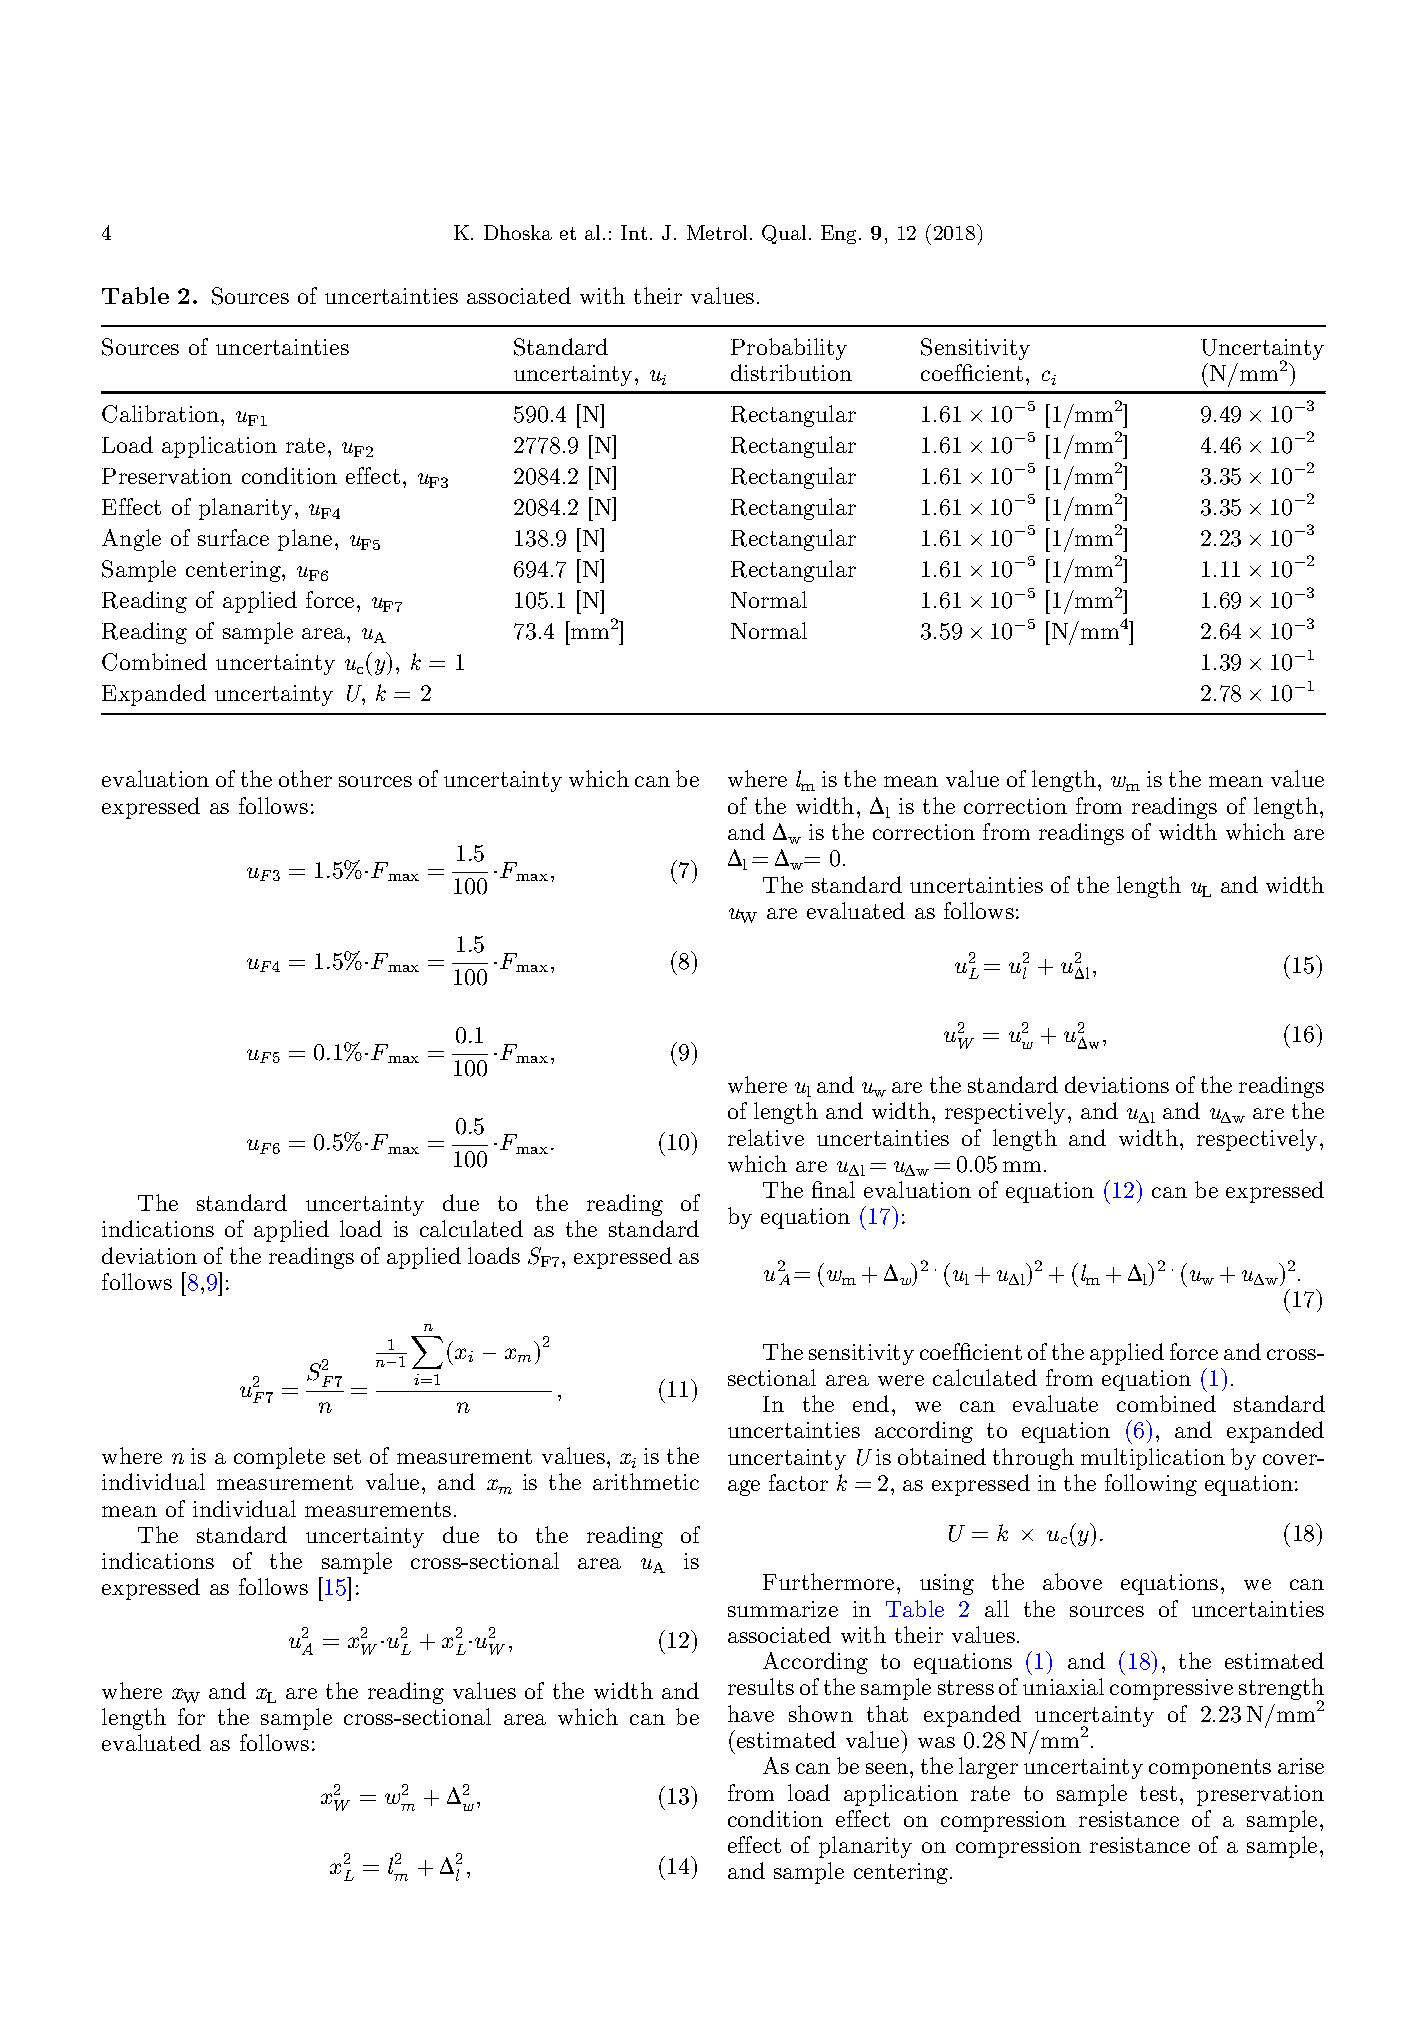 Image resolution: width=1427 pixels, height=2019 pixels. What do you see at coordinates (347, 1456) in the image?
I see `set` at bounding box center [347, 1456].
